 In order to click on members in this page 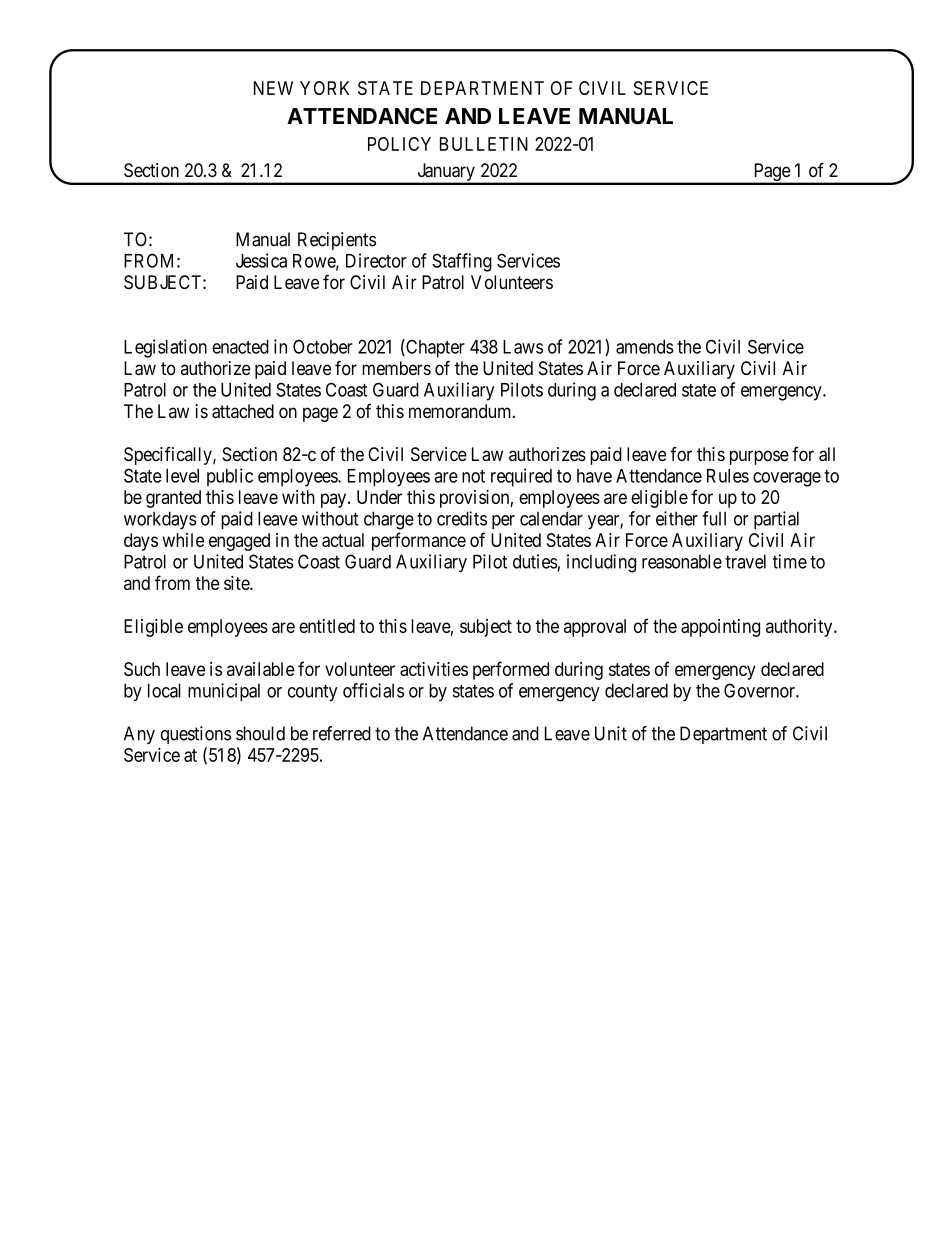, I will do `click(396, 368)`.
